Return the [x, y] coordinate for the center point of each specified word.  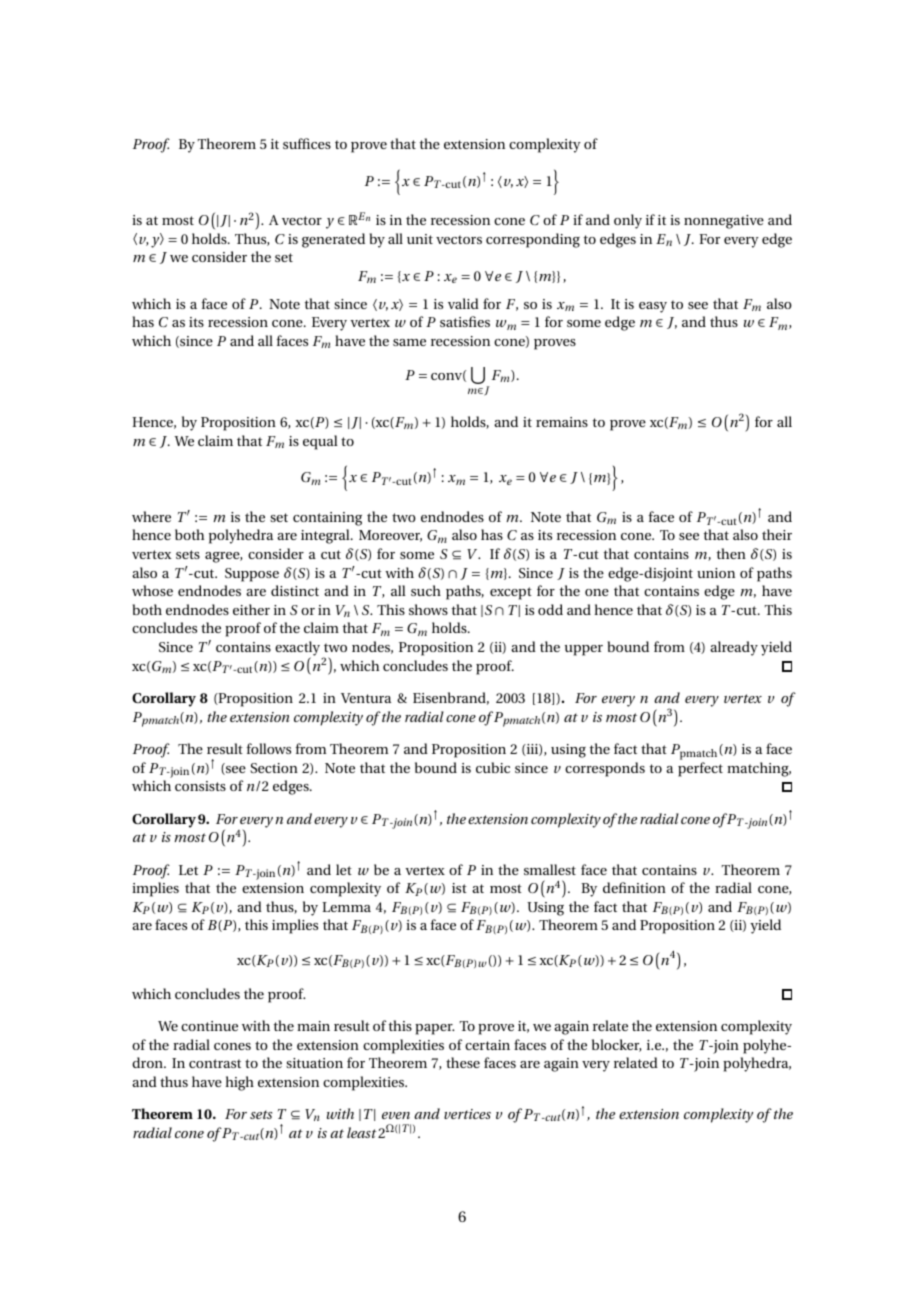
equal [320, 442]
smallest [550, 869]
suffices [307, 143]
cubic [493, 767]
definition [634, 887]
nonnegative [724, 222]
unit [420, 239]
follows [269, 748]
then [731, 553]
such [426, 590]
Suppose [252, 575]
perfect [700, 769]
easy [653, 307]
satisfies [465, 321]
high [239, 1083]
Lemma [346, 907]
